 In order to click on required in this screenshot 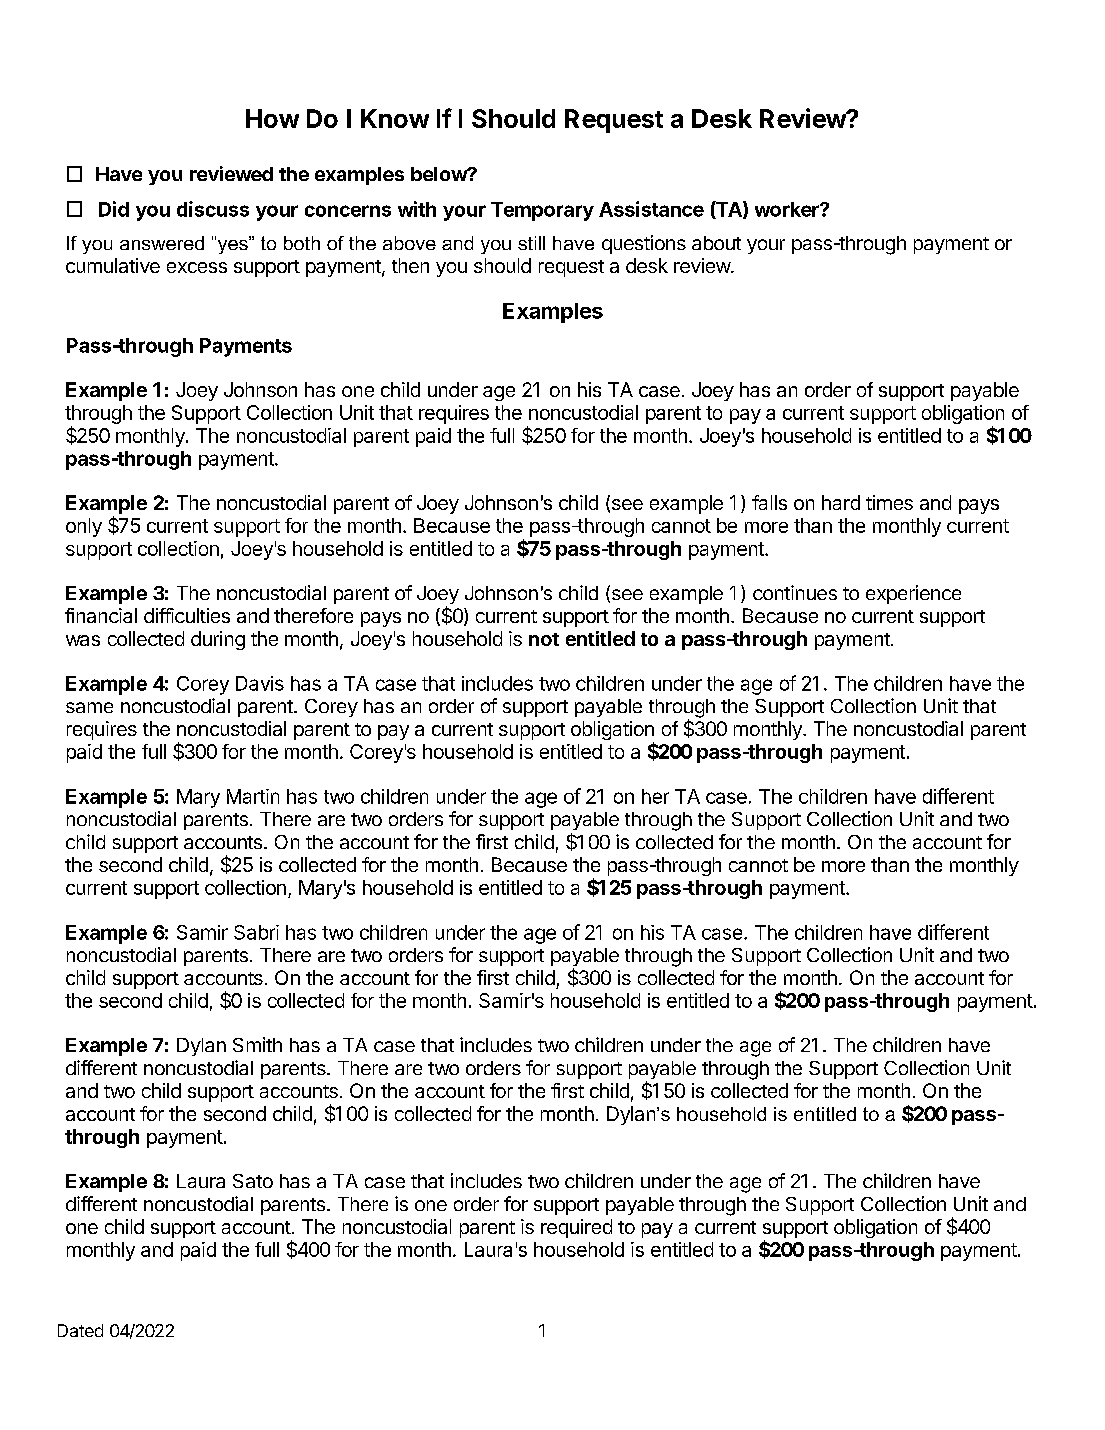, I will do `click(576, 1228)`.
